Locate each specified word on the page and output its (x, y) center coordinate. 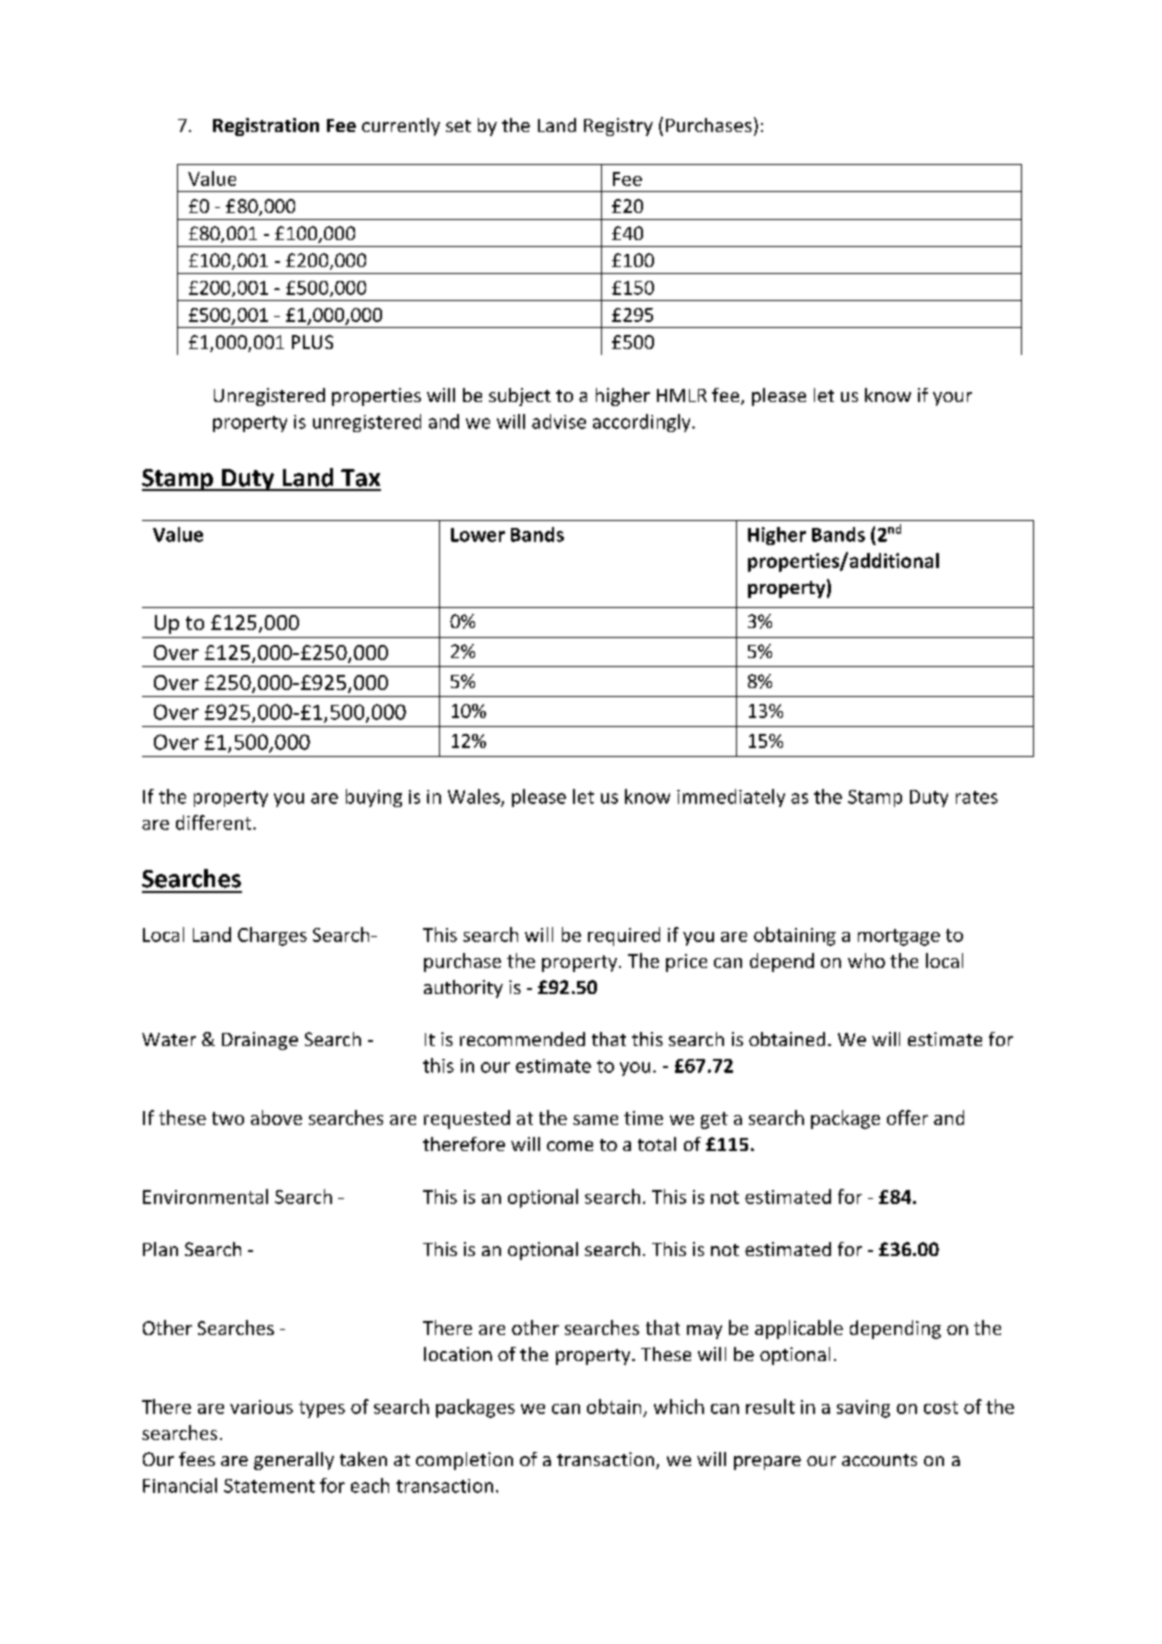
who (866, 960)
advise (559, 421)
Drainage (260, 1041)
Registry (618, 127)
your (952, 399)
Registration (266, 127)
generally (294, 1461)
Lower (478, 535)
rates (977, 797)
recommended (522, 1039)
